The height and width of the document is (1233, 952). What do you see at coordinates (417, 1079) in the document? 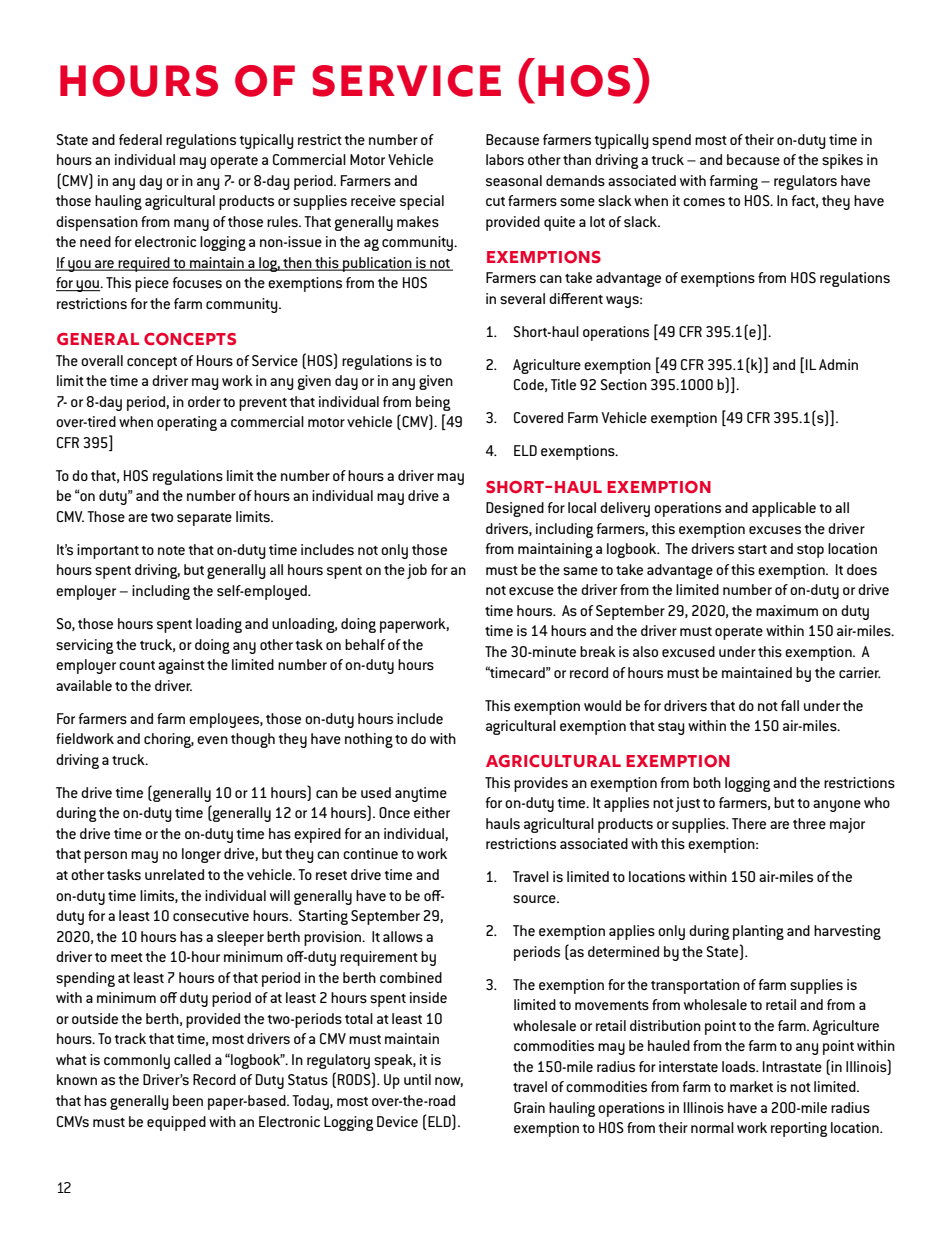
I see `until` at bounding box center [417, 1079].
